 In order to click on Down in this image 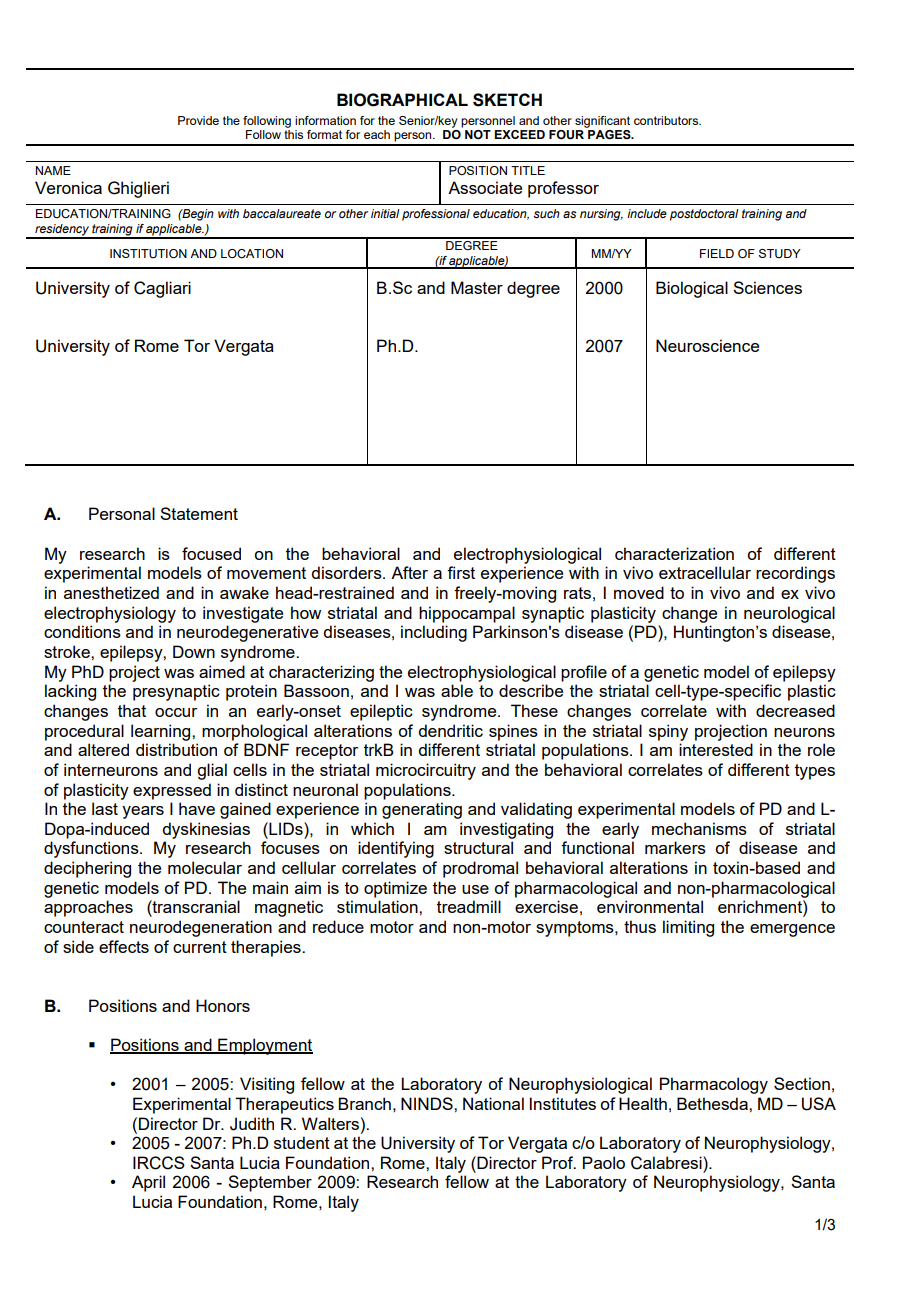, I will do `click(194, 651)`.
